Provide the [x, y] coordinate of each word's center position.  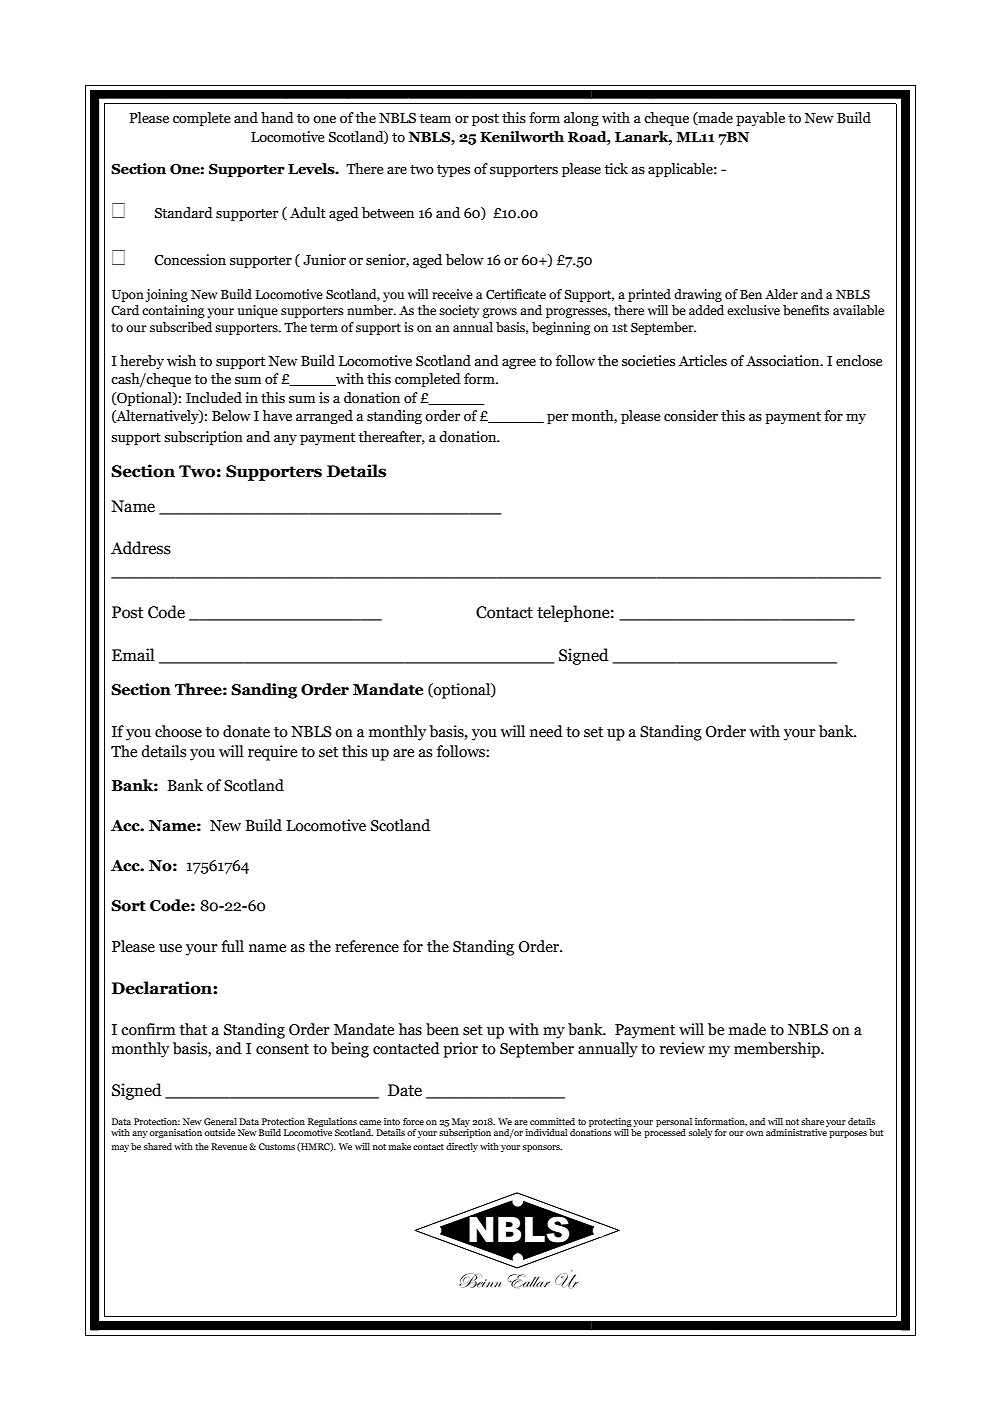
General [220, 1121]
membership [778, 1050]
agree [519, 364]
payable [760, 119]
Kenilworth [522, 137]
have [277, 416]
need [546, 731]
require [272, 753]
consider [691, 416]
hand [277, 117]
